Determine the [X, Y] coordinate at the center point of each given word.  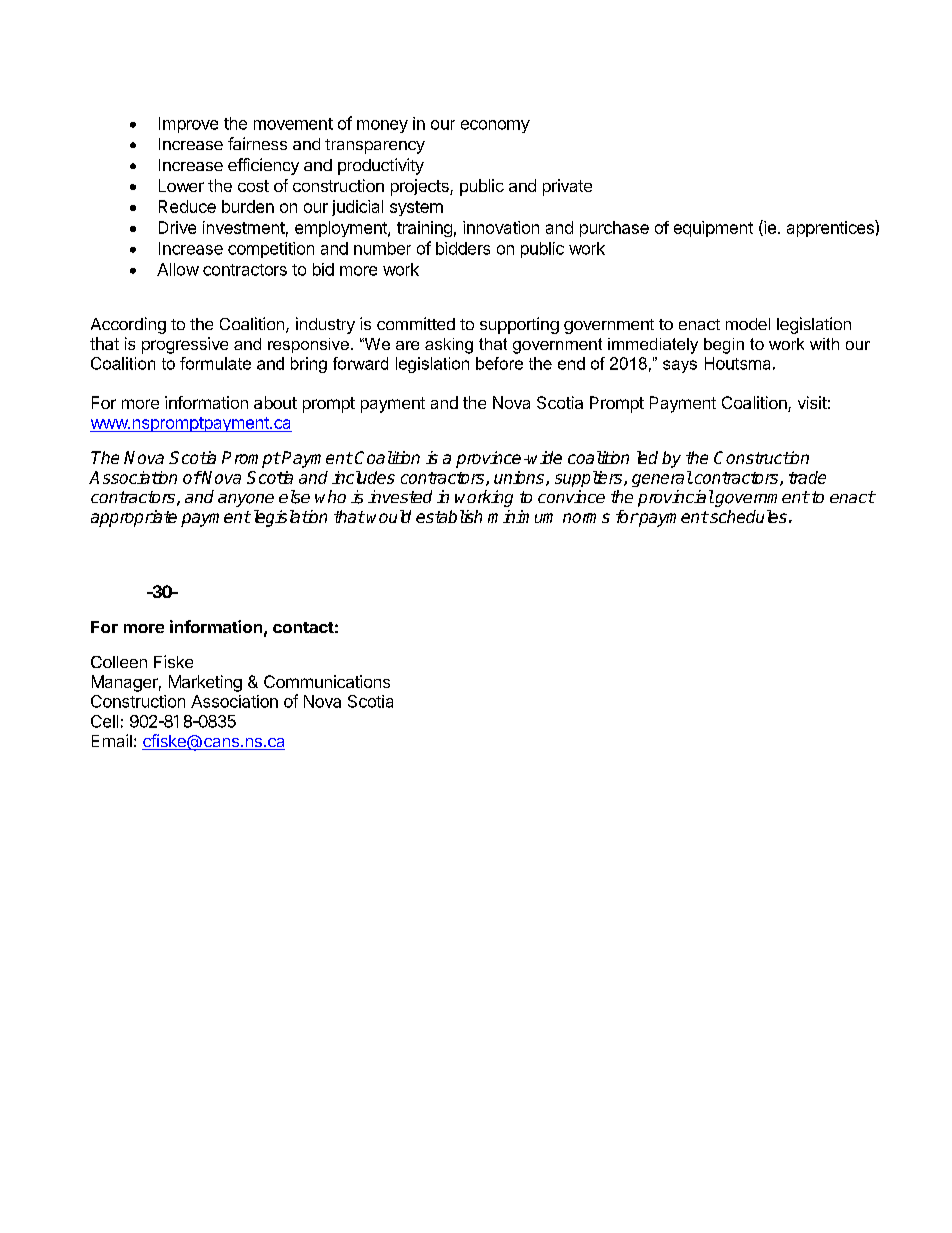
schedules [747, 516]
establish [449, 516]
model [748, 324]
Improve [188, 125]
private [567, 187]
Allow [178, 269]
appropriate [134, 518]
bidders [463, 248]
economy [495, 126]
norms [586, 518]
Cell [104, 721]
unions [520, 478]
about [275, 402]
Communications [327, 681]
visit [812, 402]
